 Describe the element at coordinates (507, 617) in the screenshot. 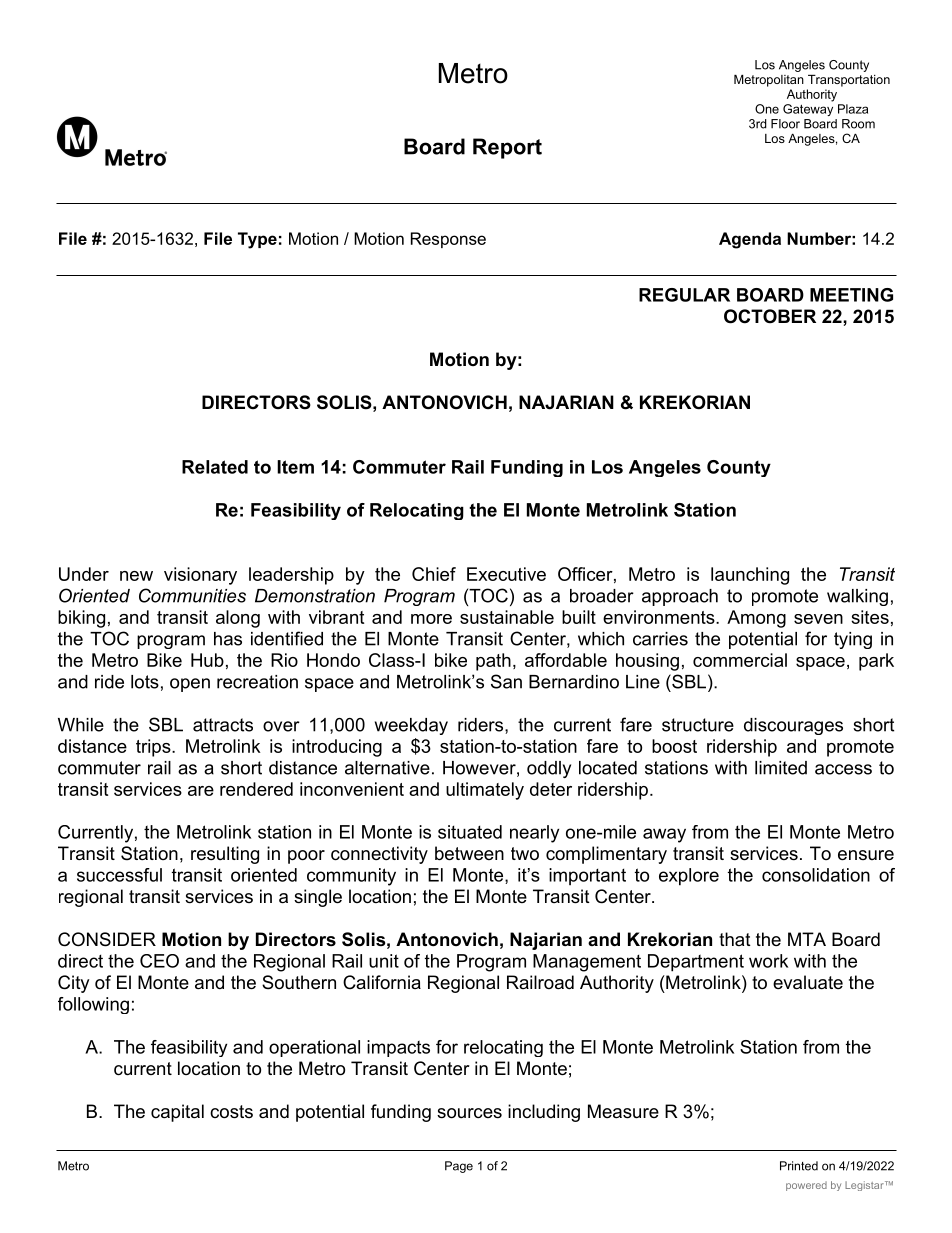

I see `sustainable` at that location.
